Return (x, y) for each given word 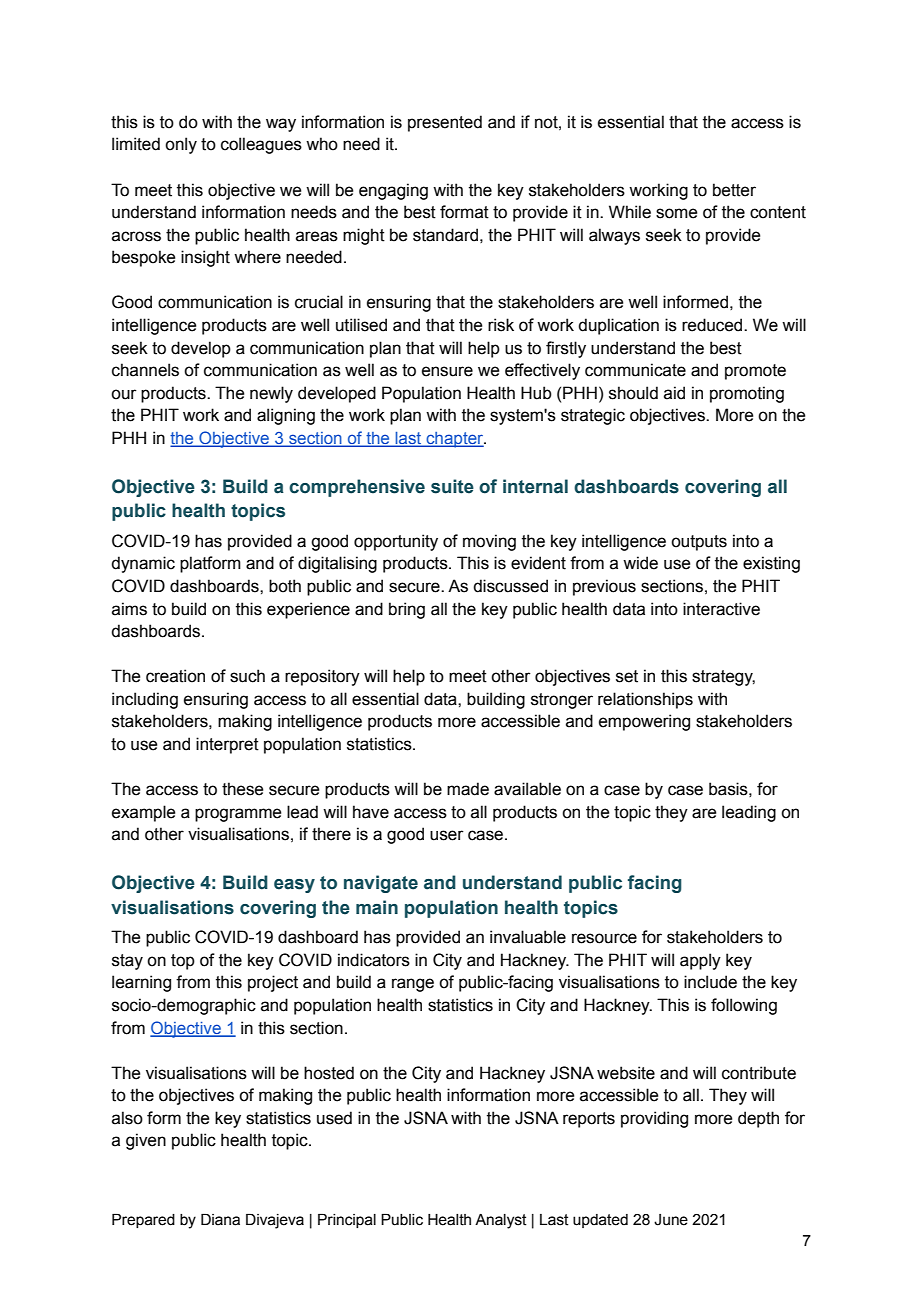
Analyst (501, 1221)
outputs (699, 543)
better (734, 190)
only (181, 145)
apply (700, 961)
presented (445, 123)
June (671, 1220)
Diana (220, 1220)
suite (452, 486)
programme (238, 815)
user (447, 835)
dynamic (143, 564)
